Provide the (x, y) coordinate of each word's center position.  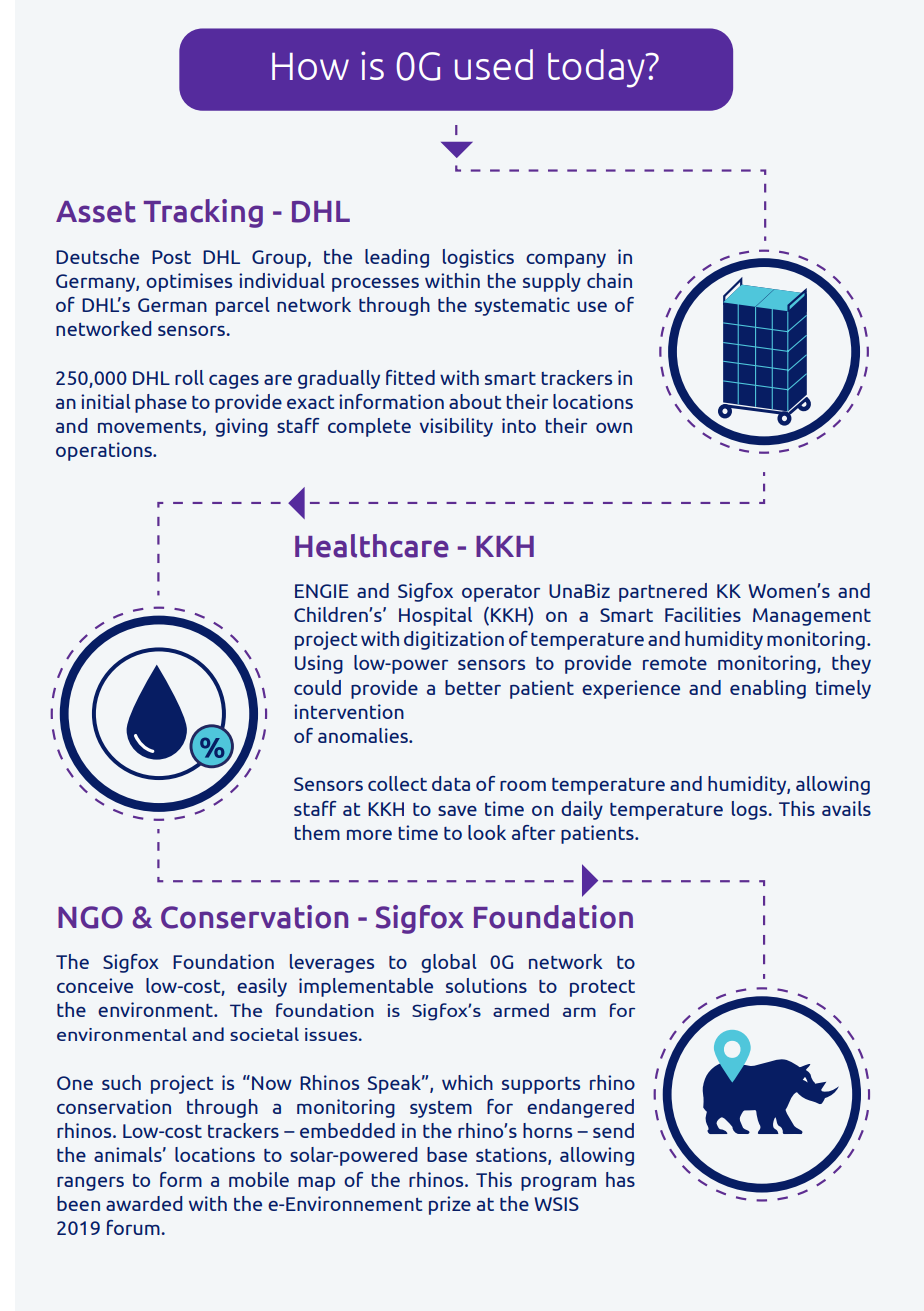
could (317, 687)
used (494, 64)
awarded (144, 1203)
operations (105, 451)
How (310, 66)
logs (749, 810)
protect (602, 988)
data (451, 783)
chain (609, 280)
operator (501, 593)
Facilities (703, 614)
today (597, 68)
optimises (189, 282)
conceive (95, 985)
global (448, 963)
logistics (478, 258)
